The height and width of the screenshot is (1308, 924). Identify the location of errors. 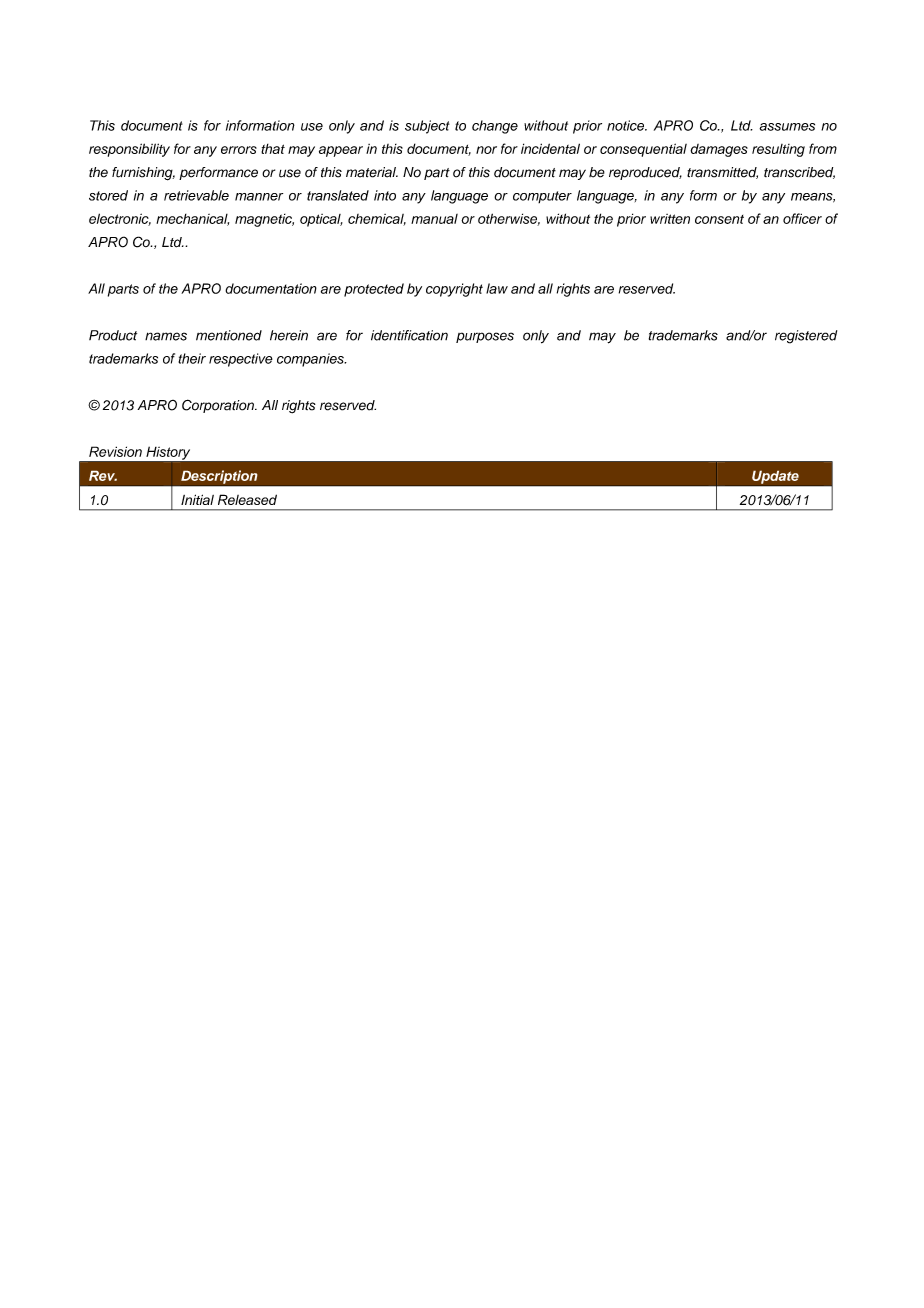
(239, 150).
